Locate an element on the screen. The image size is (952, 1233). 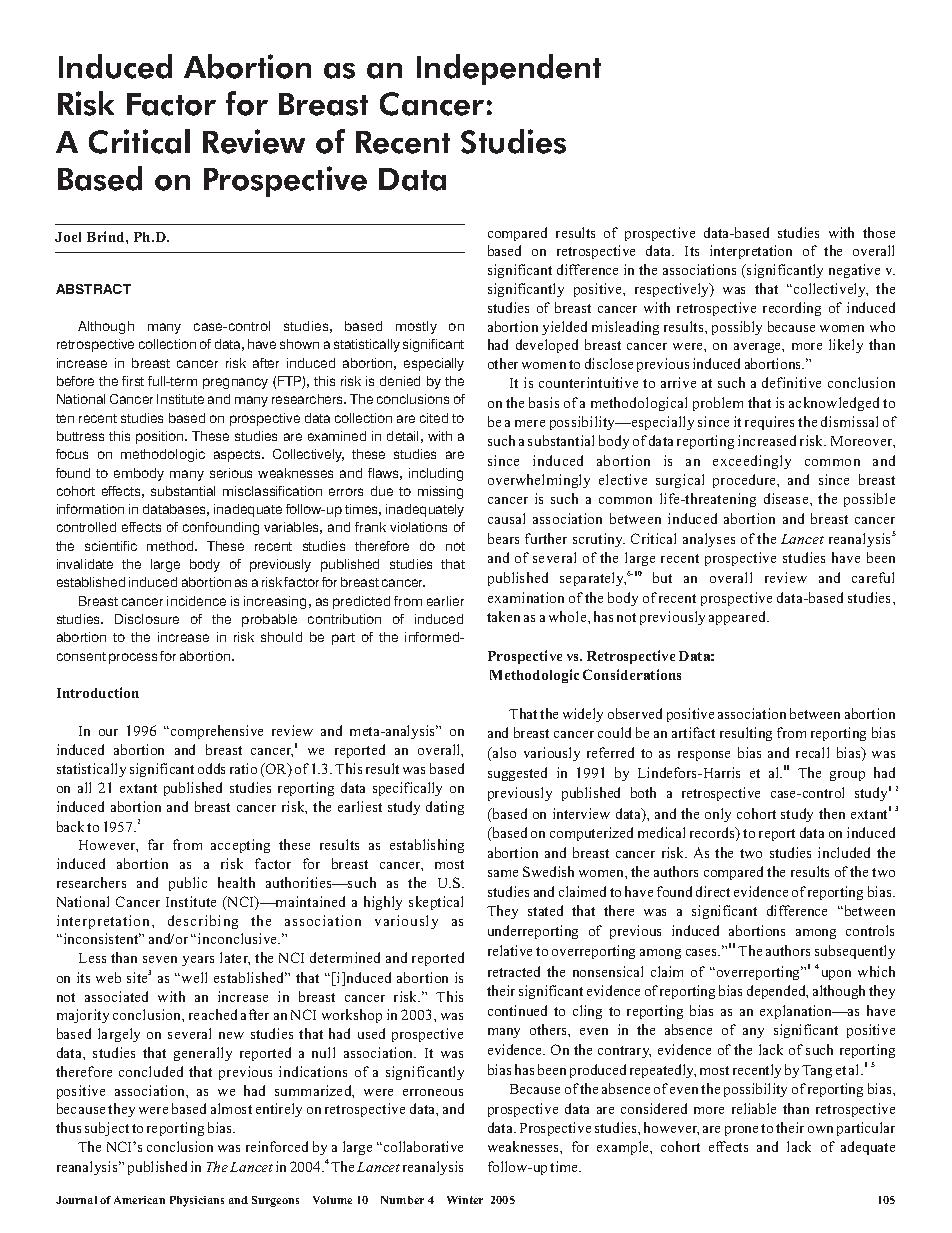
position is located at coordinates (161, 437).
